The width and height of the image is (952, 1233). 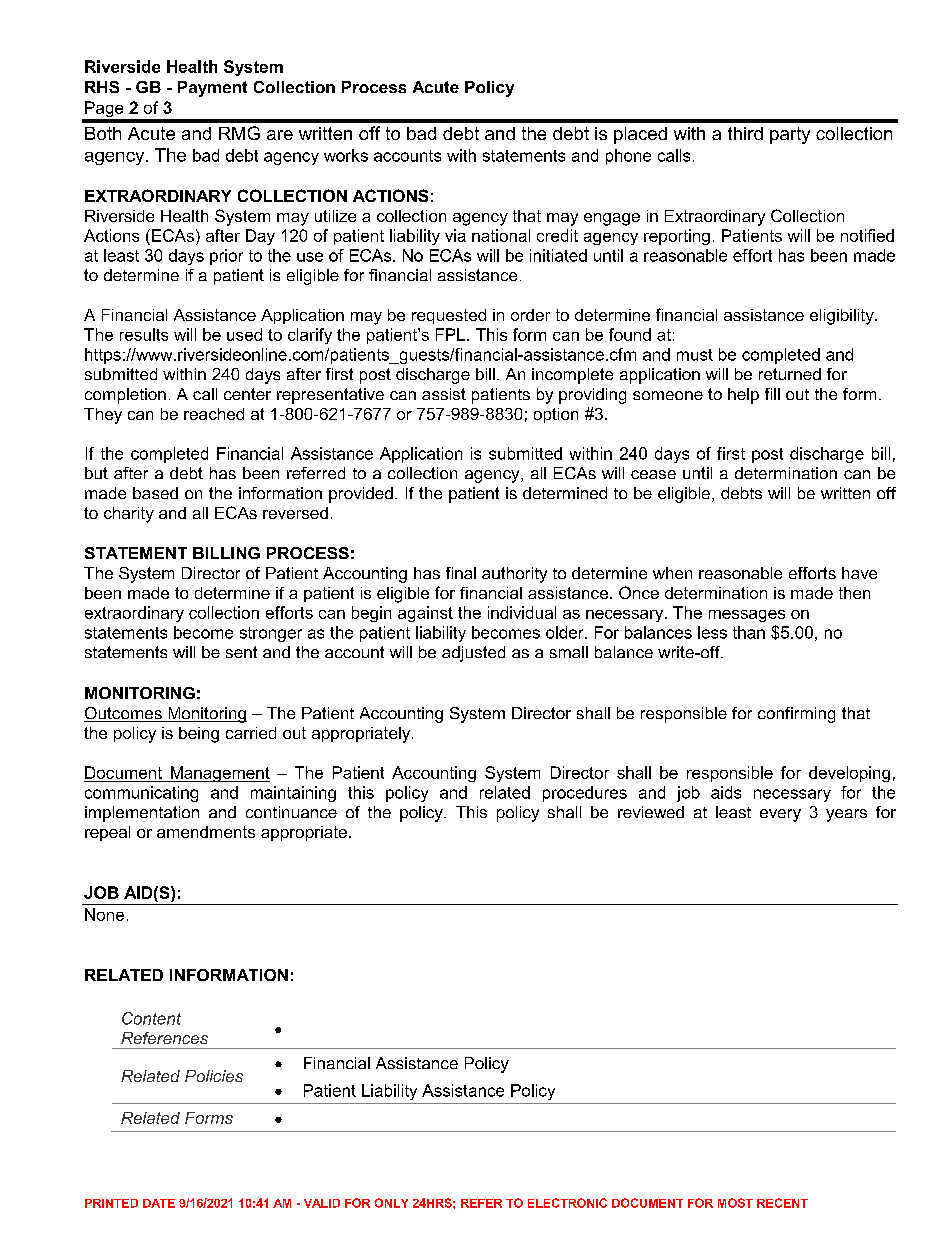 What do you see at coordinates (585, 794) in the image?
I see `procedures` at bounding box center [585, 794].
